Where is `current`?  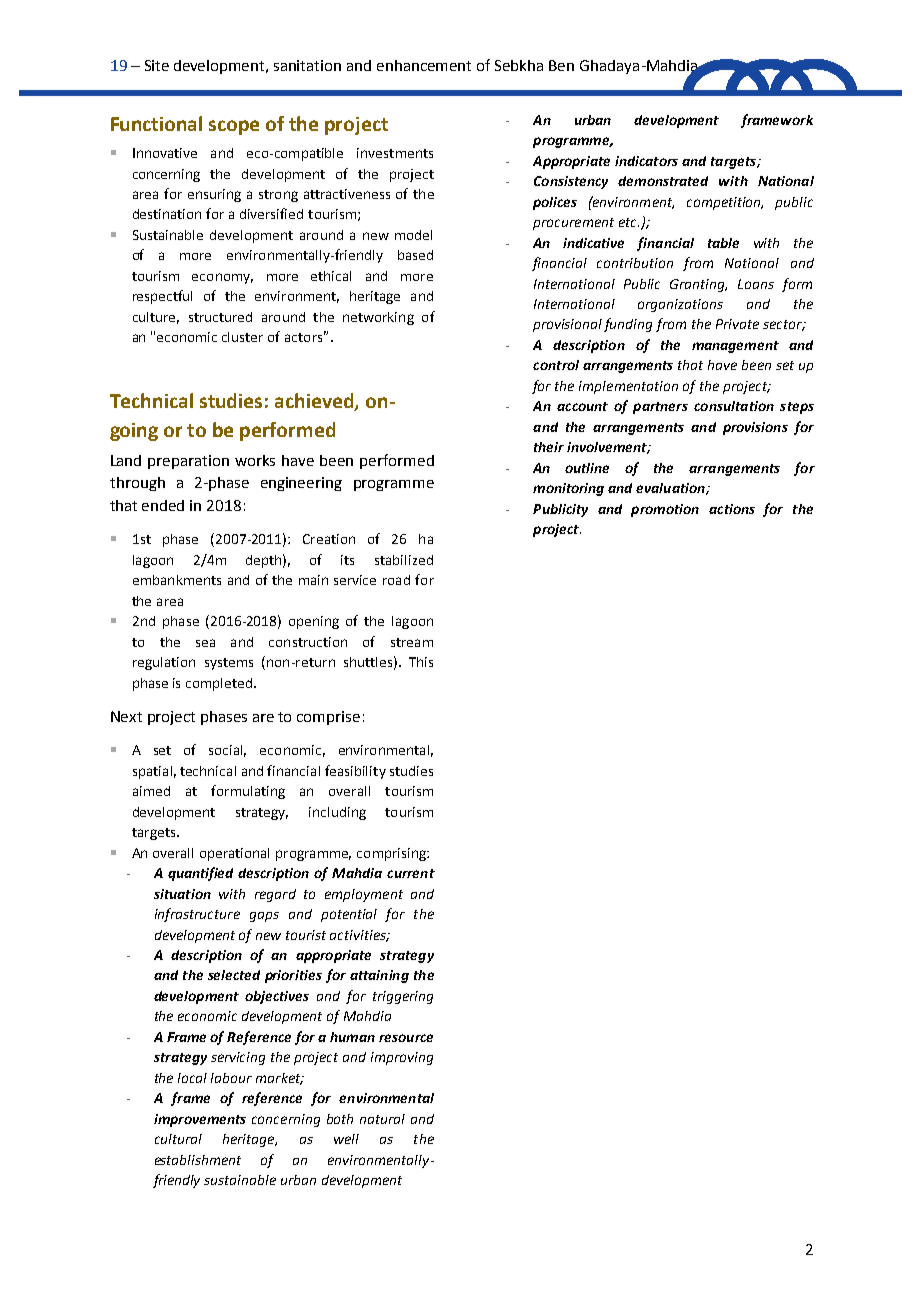
current is located at coordinates (411, 873).
